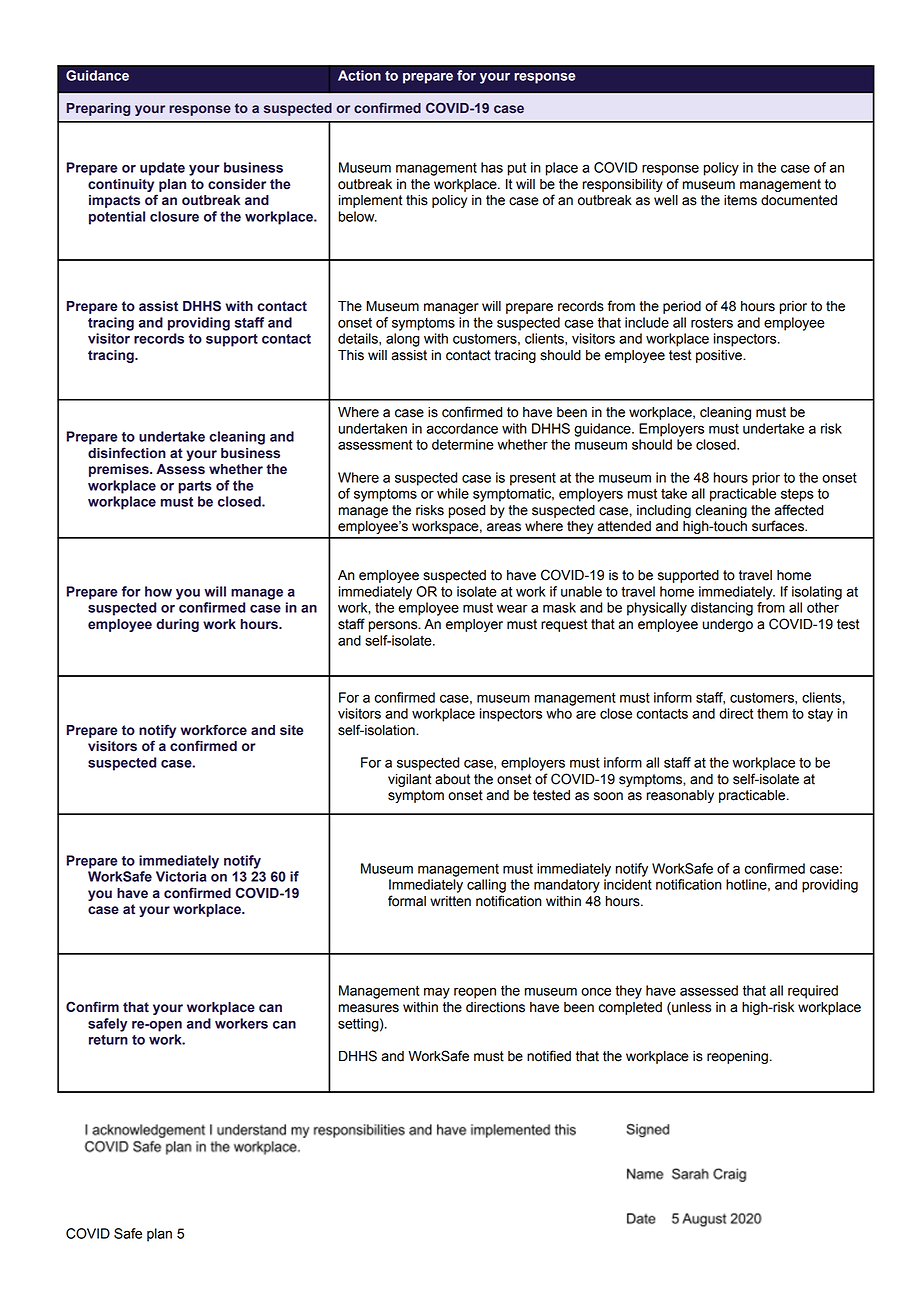 Image resolution: width=924 pixels, height=1307 pixels. Describe the element at coordinates (98, 109) in the screenshot. I see `Preparing` at that location.
